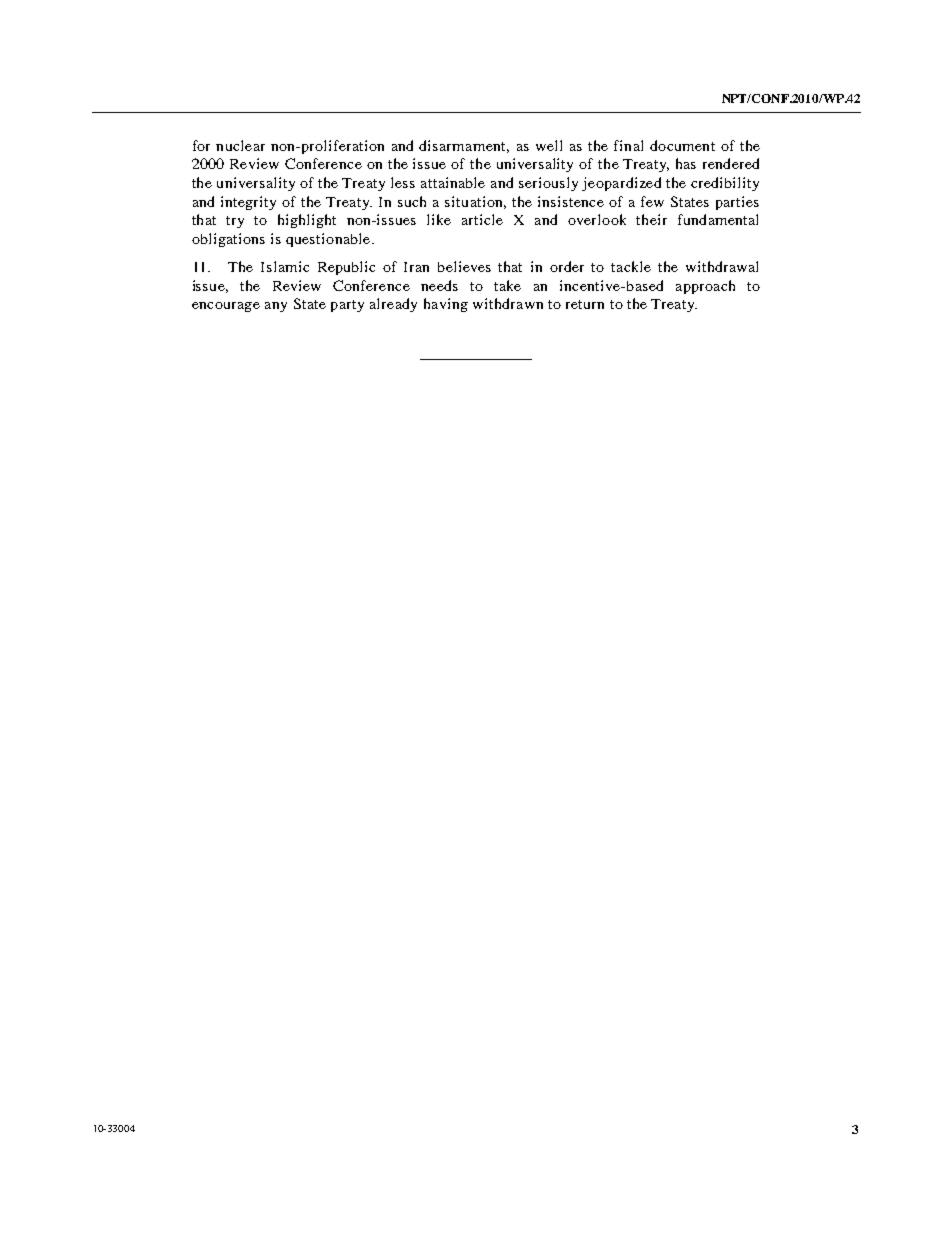  What do you see at coordinates (412, 201) in the document?
I see `such` at bounding box center [412, 201].
